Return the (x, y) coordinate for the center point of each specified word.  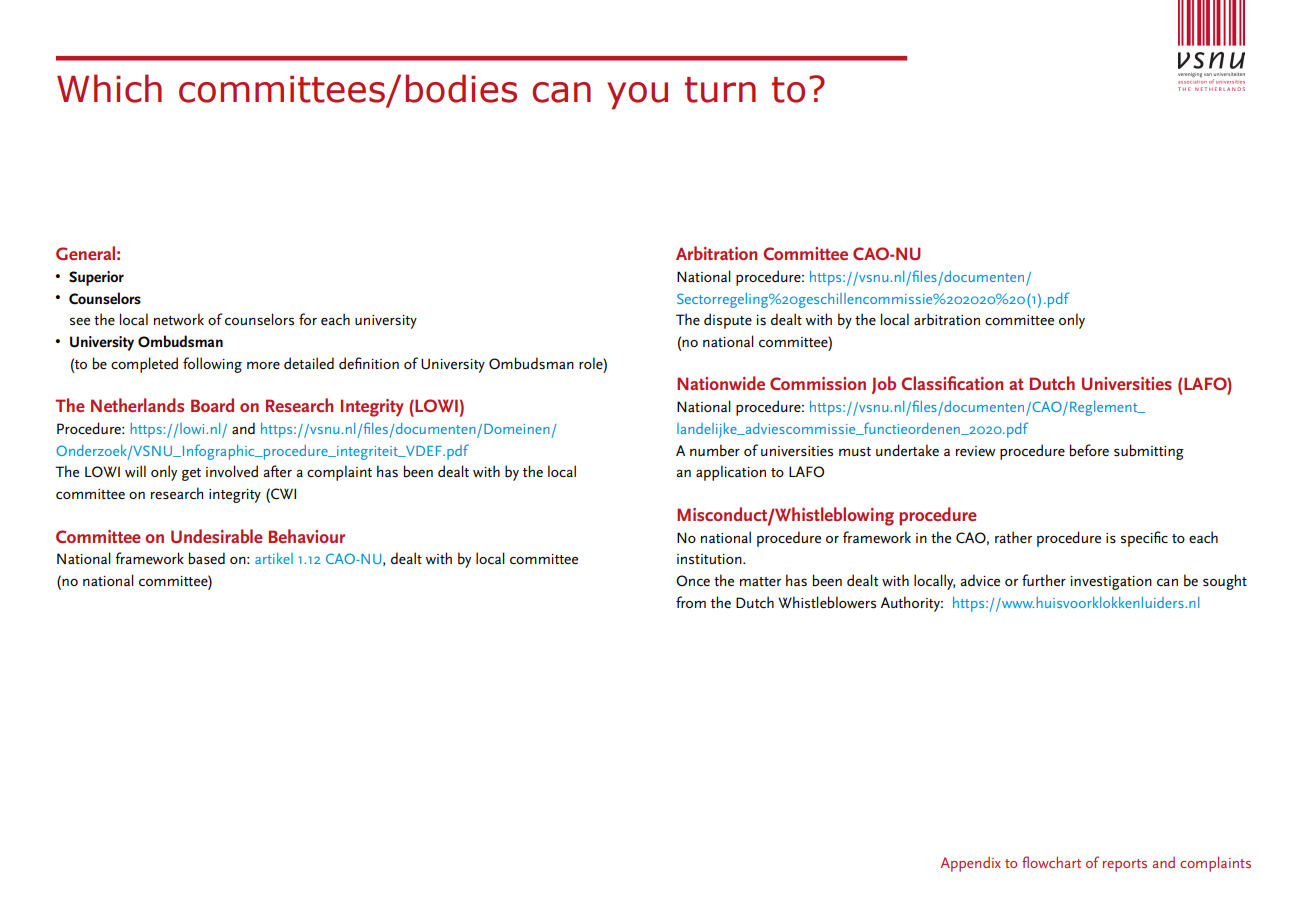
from (691, 602)
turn (720, 90)
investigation (1111, 583)
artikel (274, 558)
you (637, 96)
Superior (96, 278)
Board (212, 405)
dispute (728, 321)
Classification (952, 383)
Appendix (971, 864)
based (207, 558)
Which (109, 88)
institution (710, 559)
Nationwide (721, 383)
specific (1144, 539)
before (1089, 450)
